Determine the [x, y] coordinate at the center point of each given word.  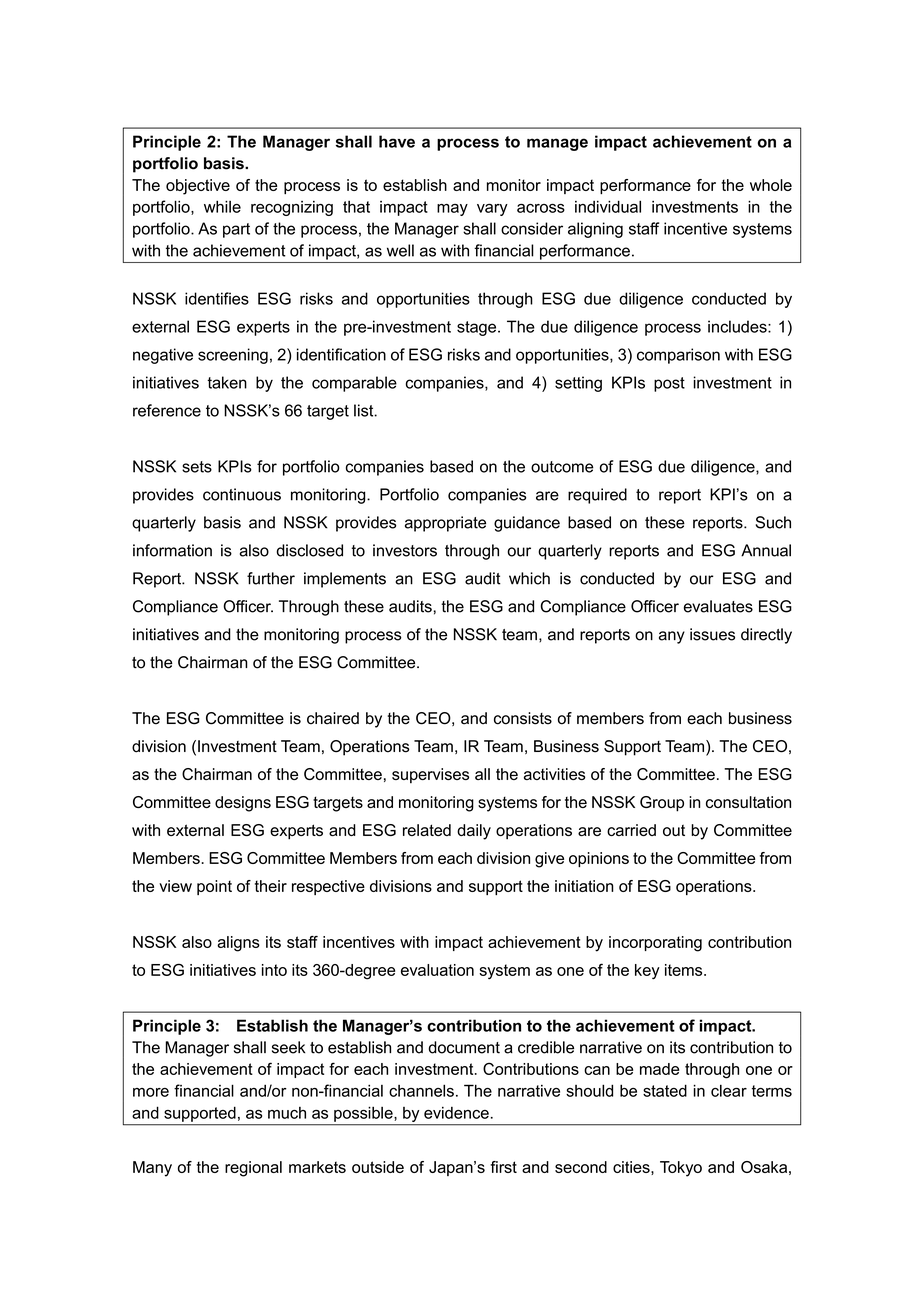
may [452, 210]
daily [474, 832]
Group [662, 804]
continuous [242, 494]
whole [771, 185]
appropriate [445, 524]
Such [773, 522]
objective [198, 187]
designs [243, 804]
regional [253, 1169]
